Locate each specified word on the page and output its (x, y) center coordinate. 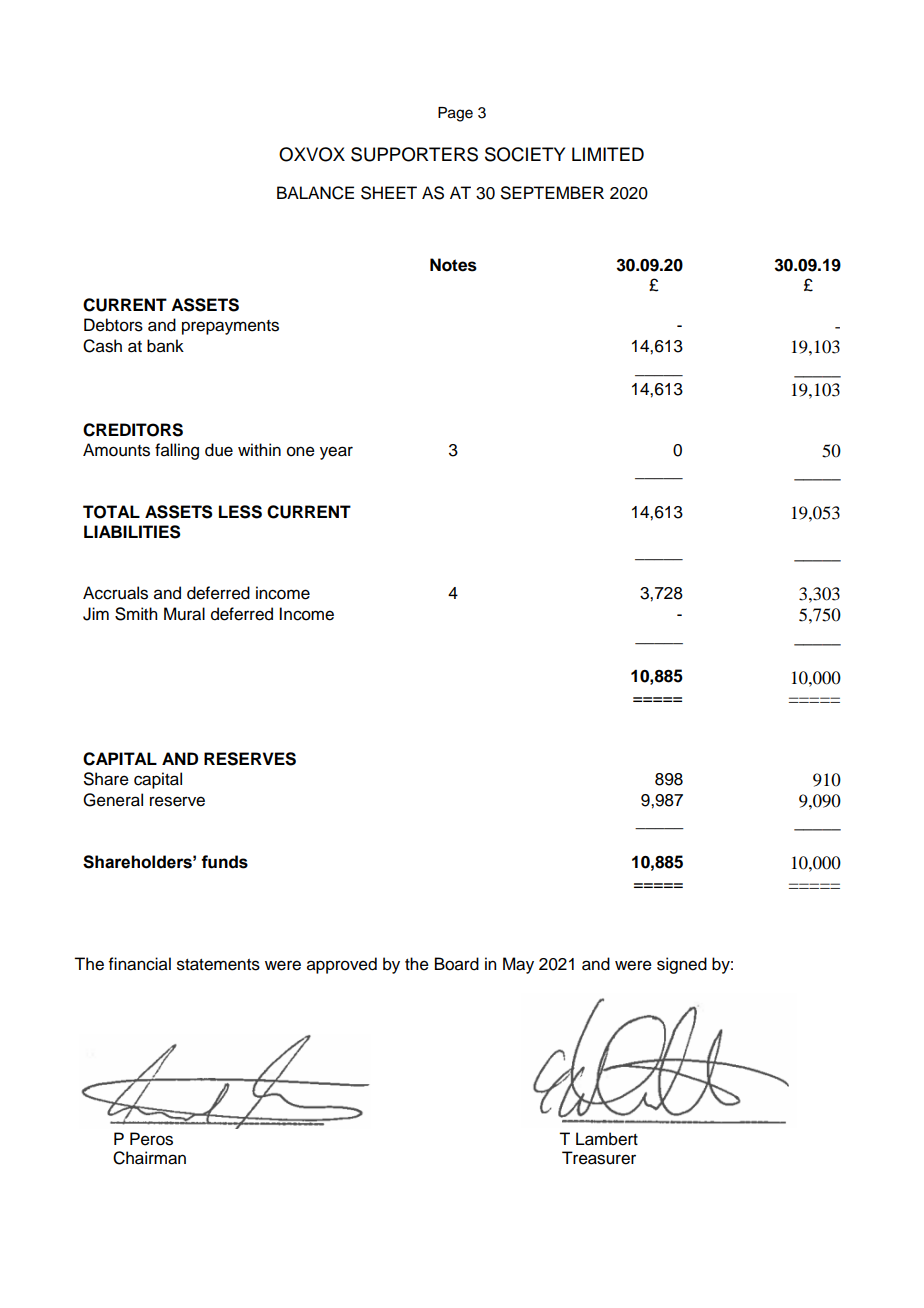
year (336, 453)
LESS (240, 512)
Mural (184, 614)
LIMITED (608, 154)
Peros (151, 1139)
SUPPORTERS (414, 154)
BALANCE (315, 193)
